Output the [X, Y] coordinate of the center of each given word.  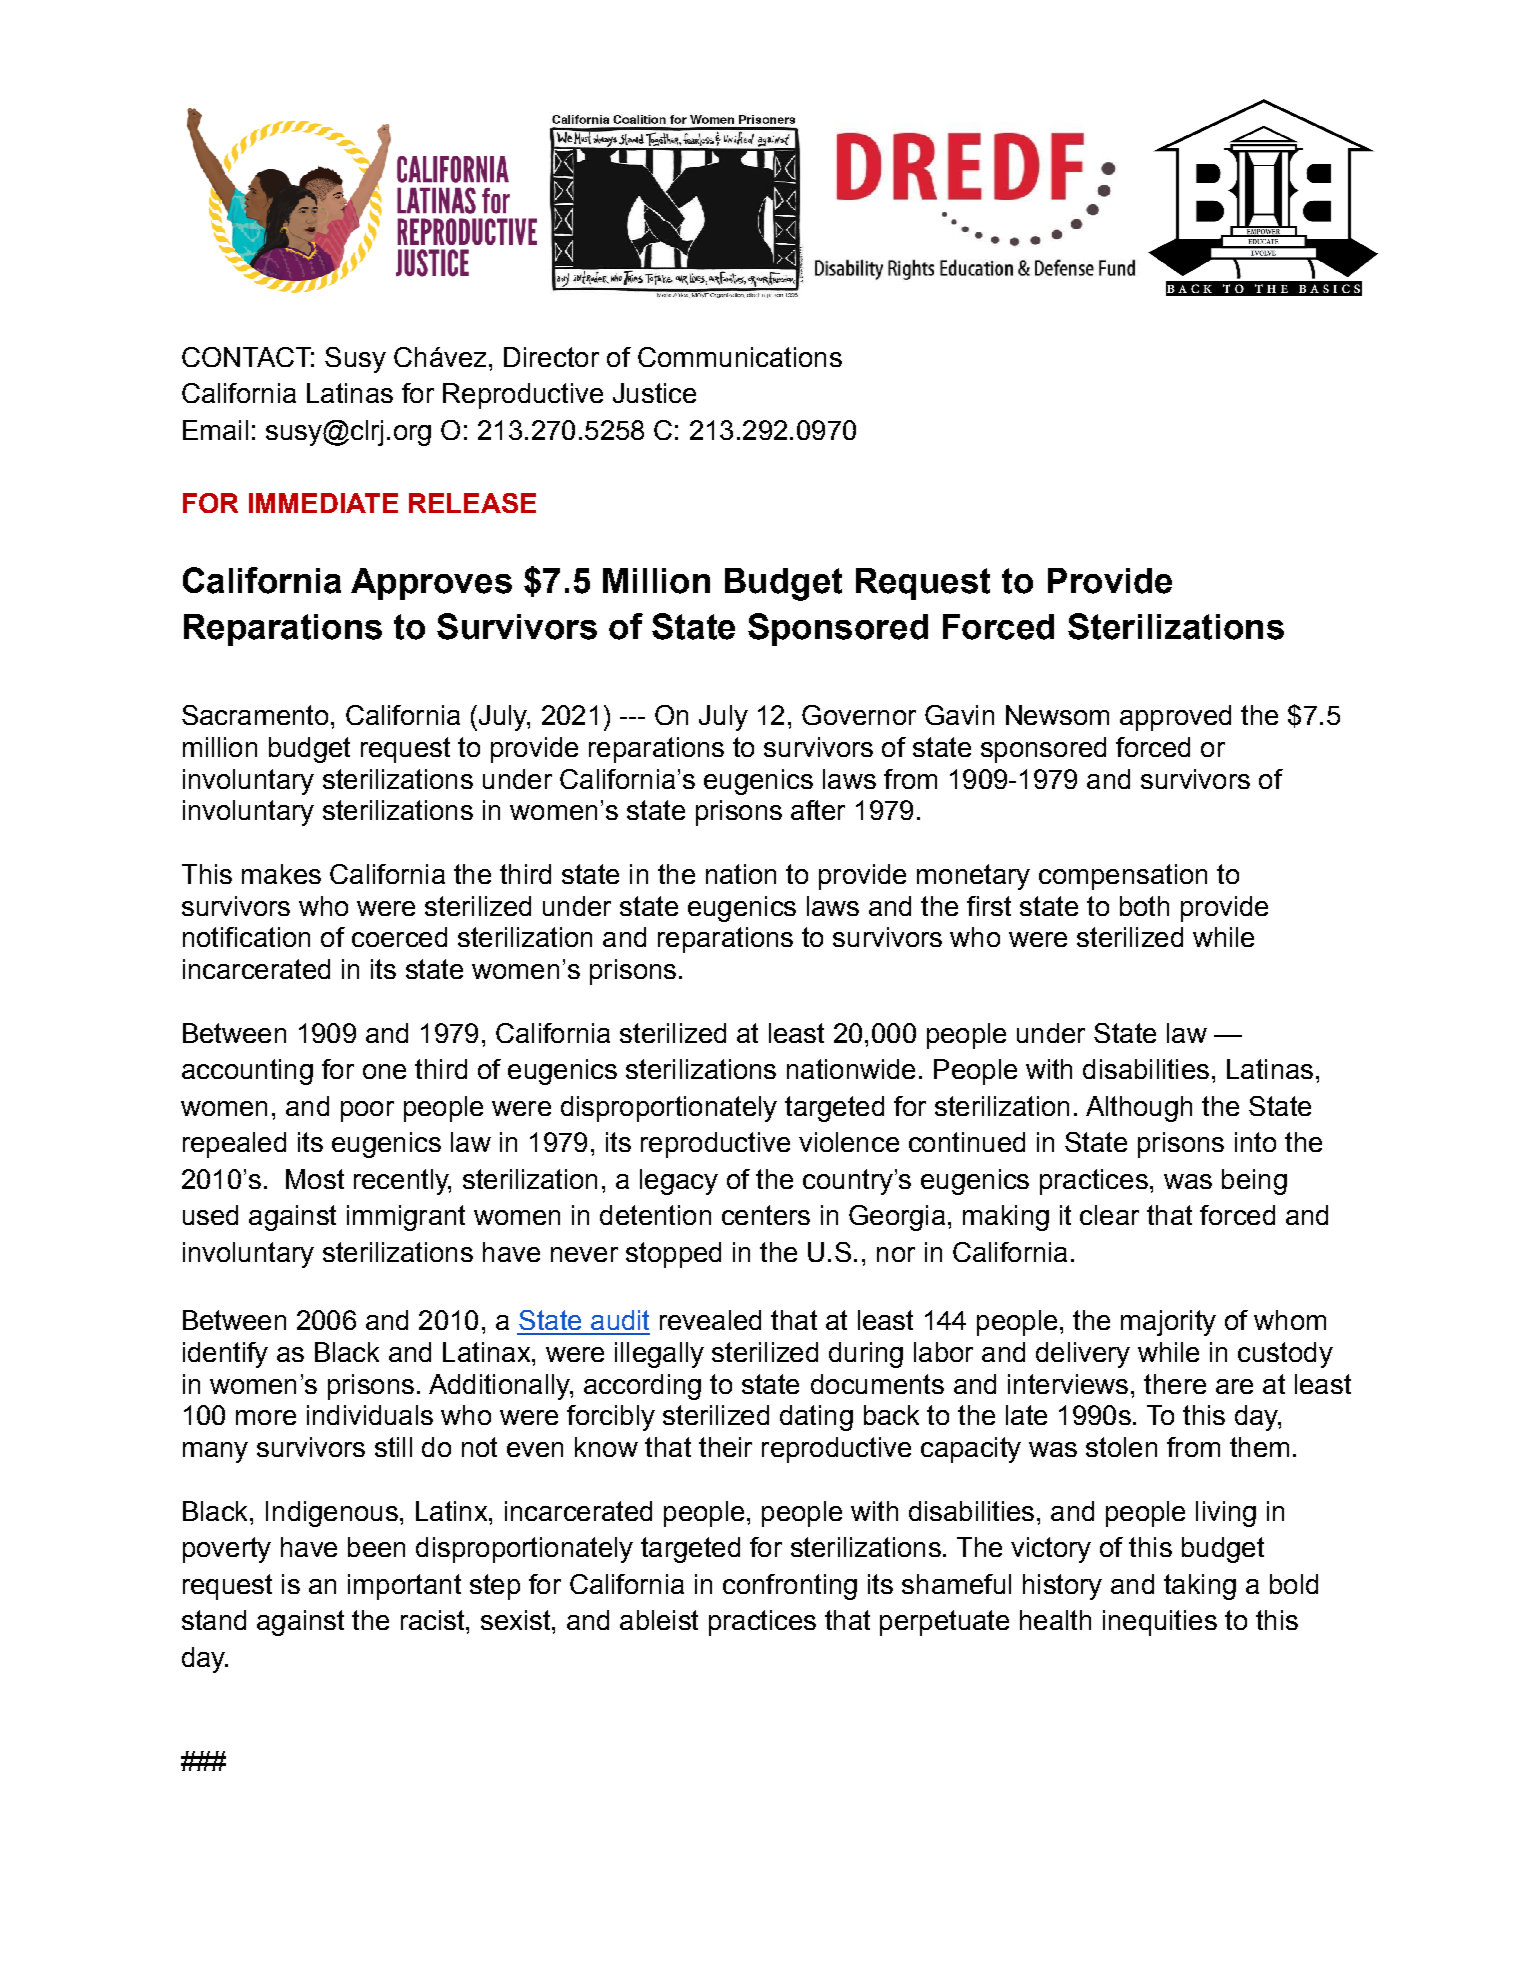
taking [1200, 1587]
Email [215, 430]
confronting [790, 1587]
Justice [654, 393]
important [404, 1587]
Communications [740, 357]
